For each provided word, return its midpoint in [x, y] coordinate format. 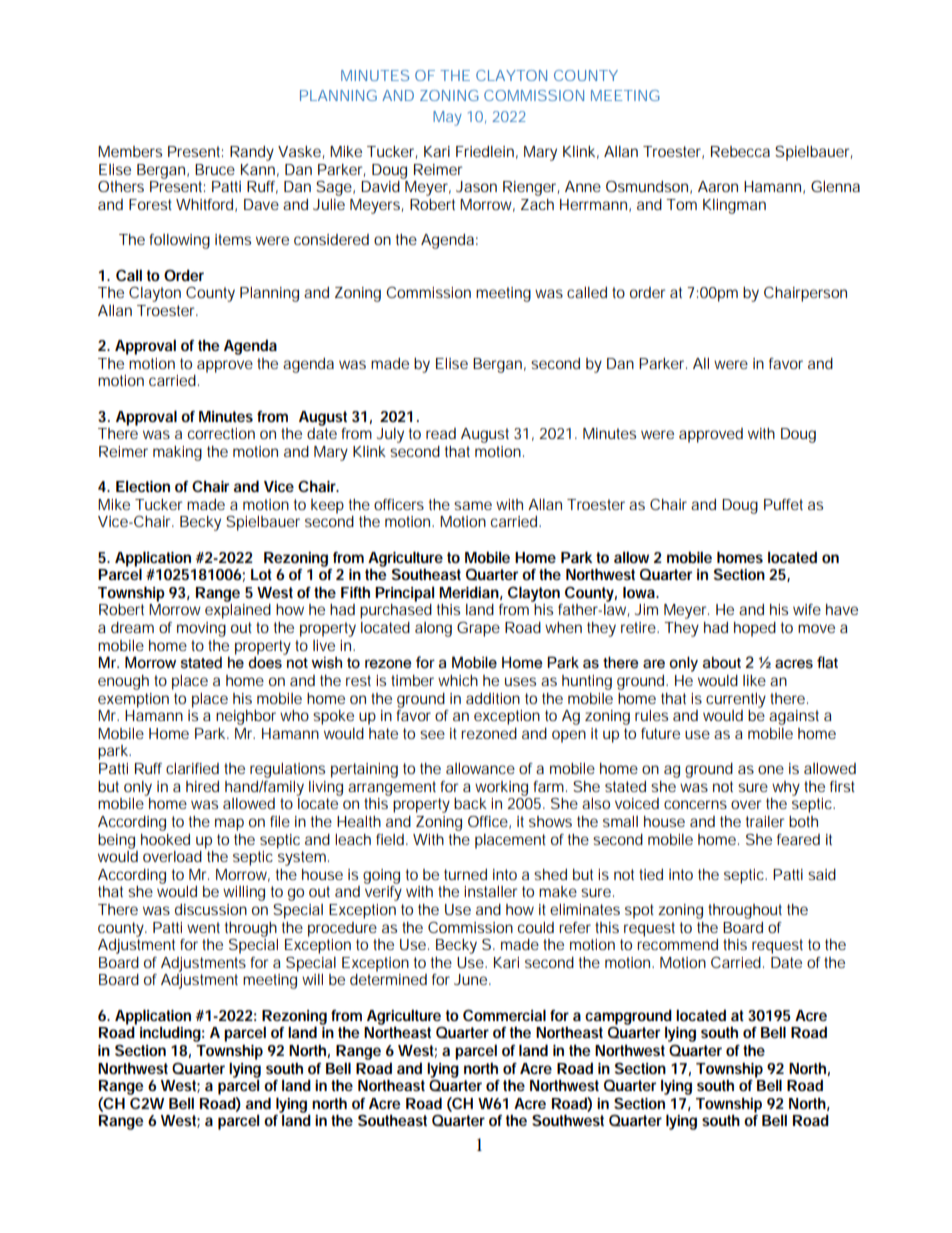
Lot [261, 574]
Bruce [215, 169]
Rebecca [740, 151]
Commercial [504, 1015]
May [447, 118]
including [170, 1034]
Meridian [469, 592]
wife [807, 609]
